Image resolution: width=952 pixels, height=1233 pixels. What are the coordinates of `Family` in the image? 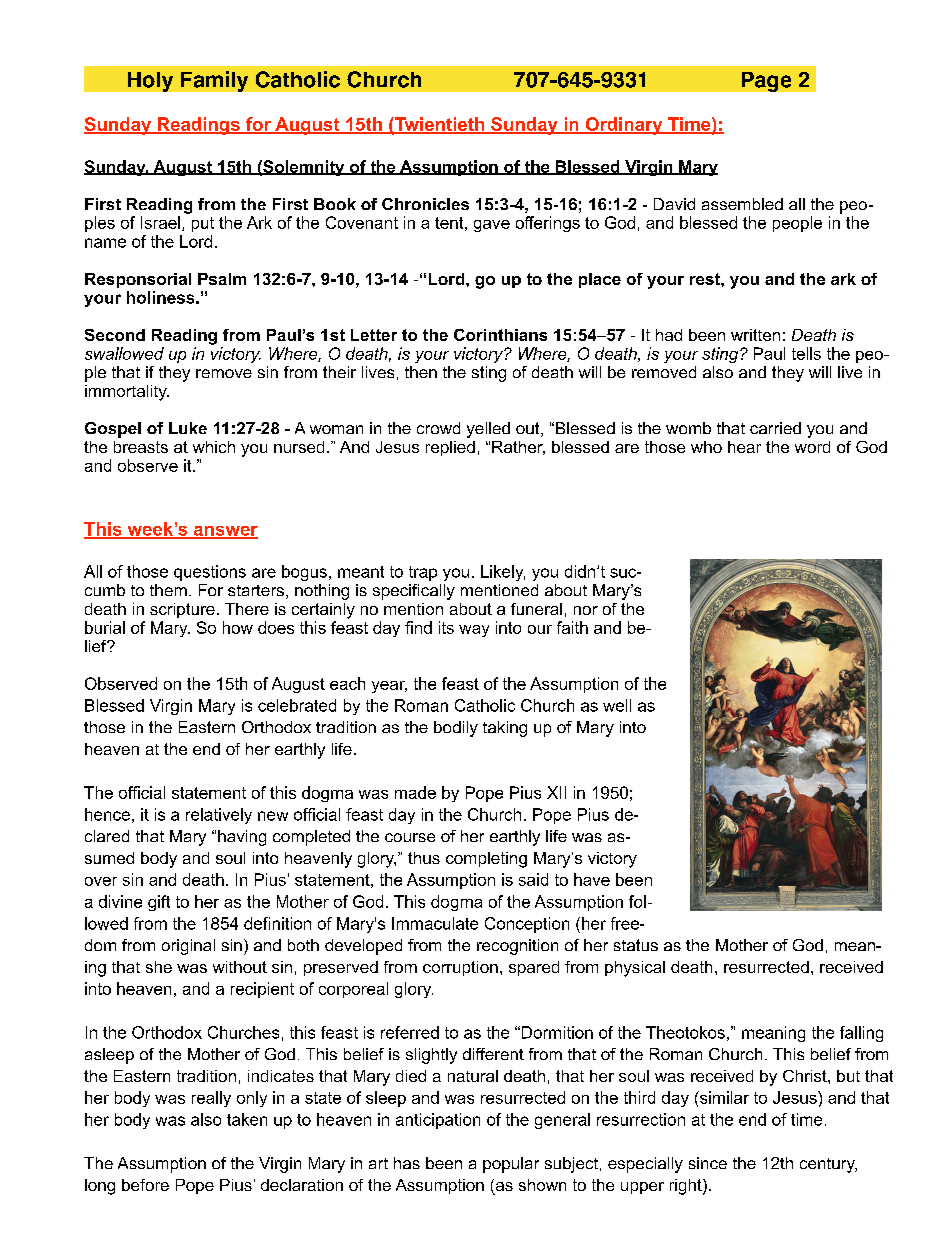 It's located at (214, 81).
